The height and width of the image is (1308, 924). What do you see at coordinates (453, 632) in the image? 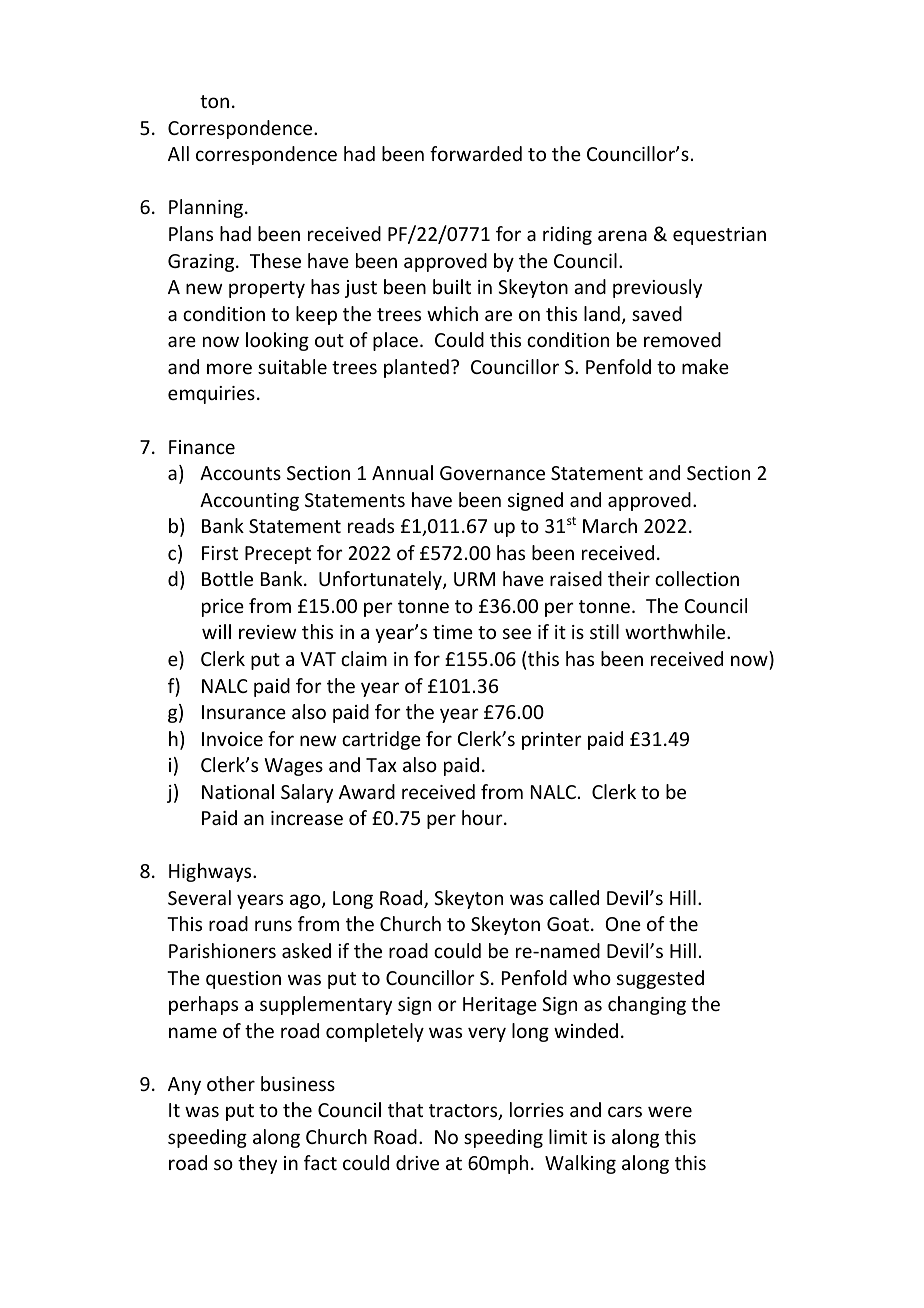
I see `time` at bounding box center [453, 632].
